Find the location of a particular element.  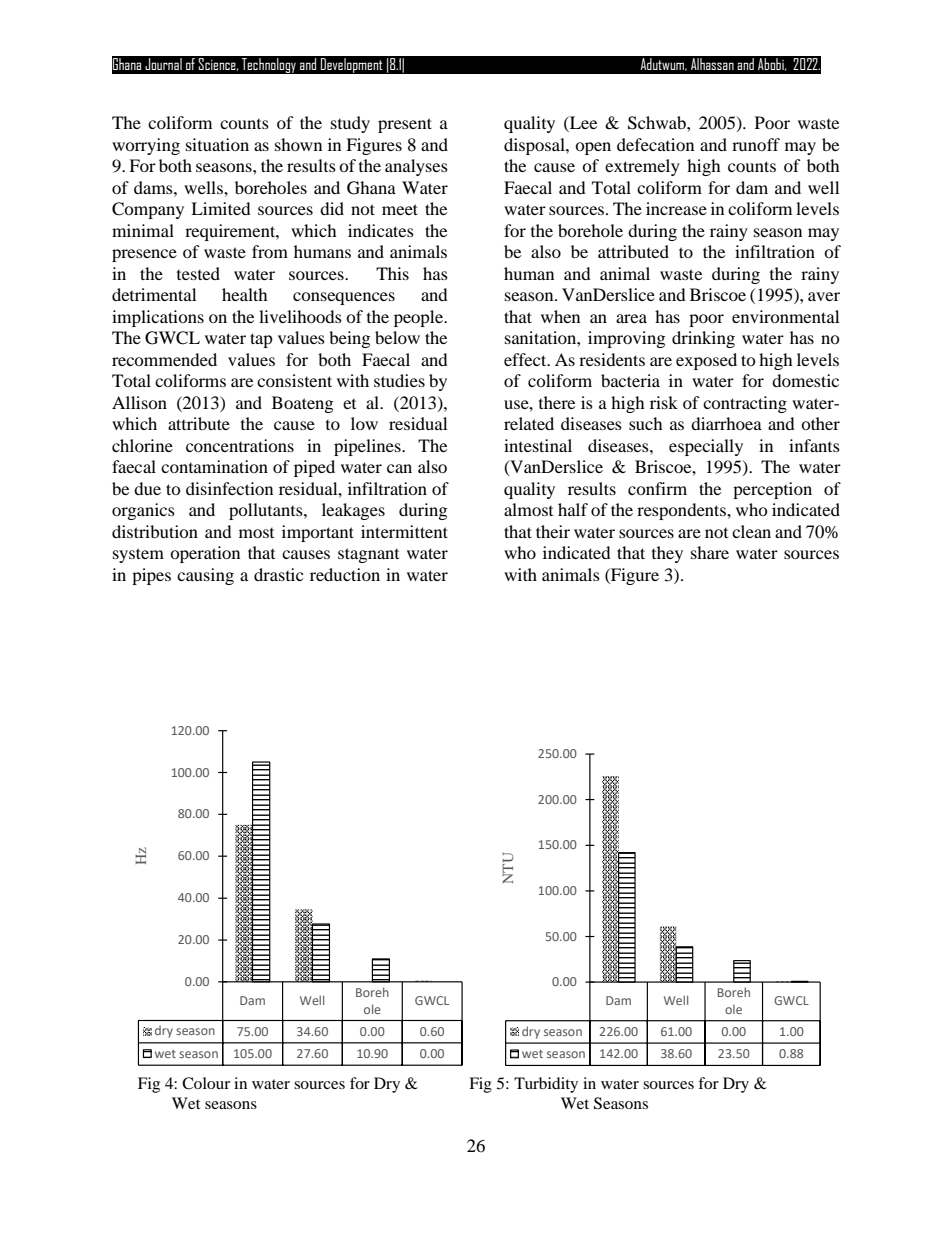

effect is located at coordinates (526, 359).
